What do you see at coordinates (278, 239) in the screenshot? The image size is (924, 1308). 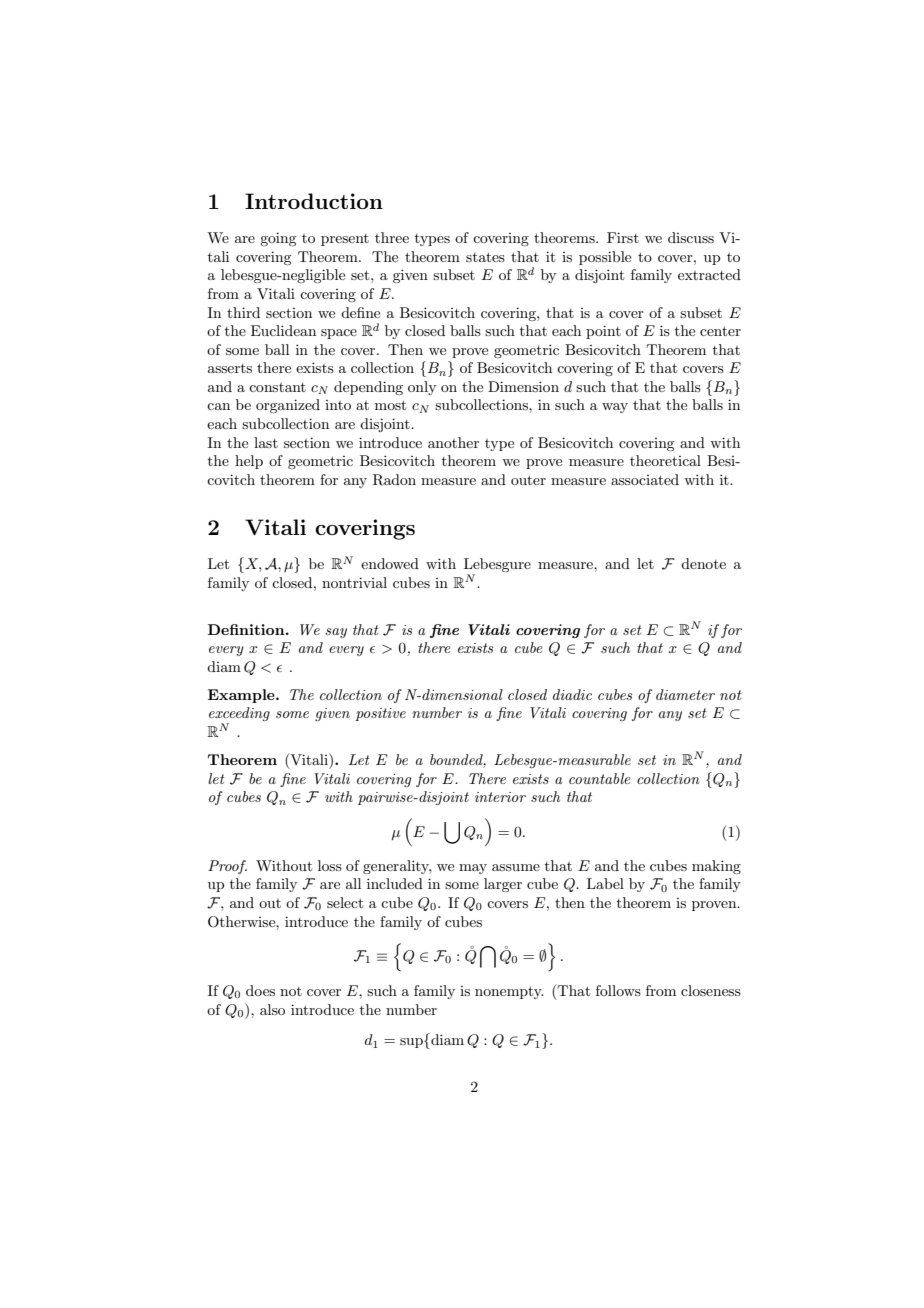 I see `going` at bounding box center [278, 239].
